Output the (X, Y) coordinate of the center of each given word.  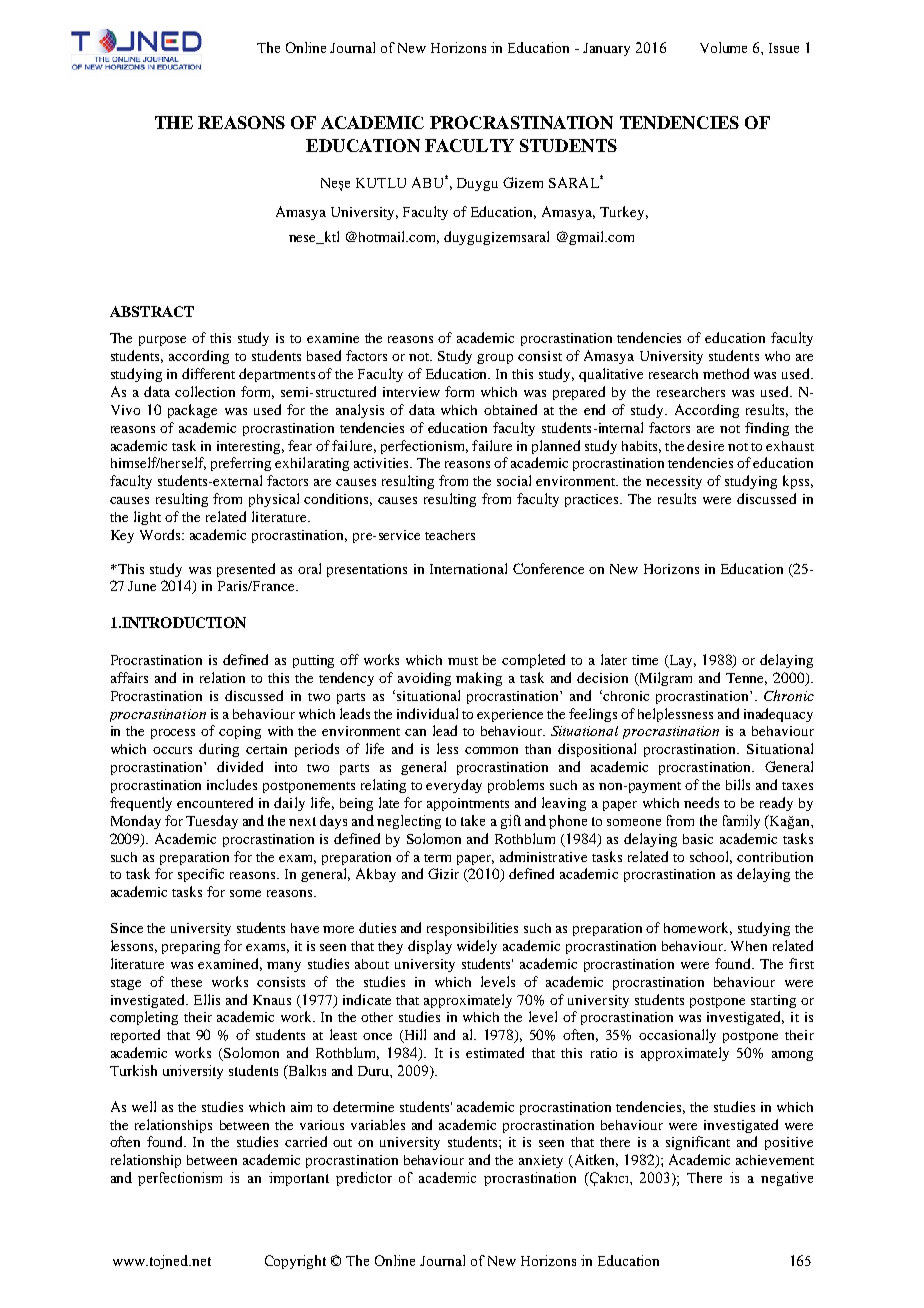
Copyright (295, 1262)
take (473, 820)
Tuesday (212, 822)
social (514, 480)
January (606, 49)
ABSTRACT (152, 311)
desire (705, 445)
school (711, 857)
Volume (723, 47)
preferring (241, 464)
